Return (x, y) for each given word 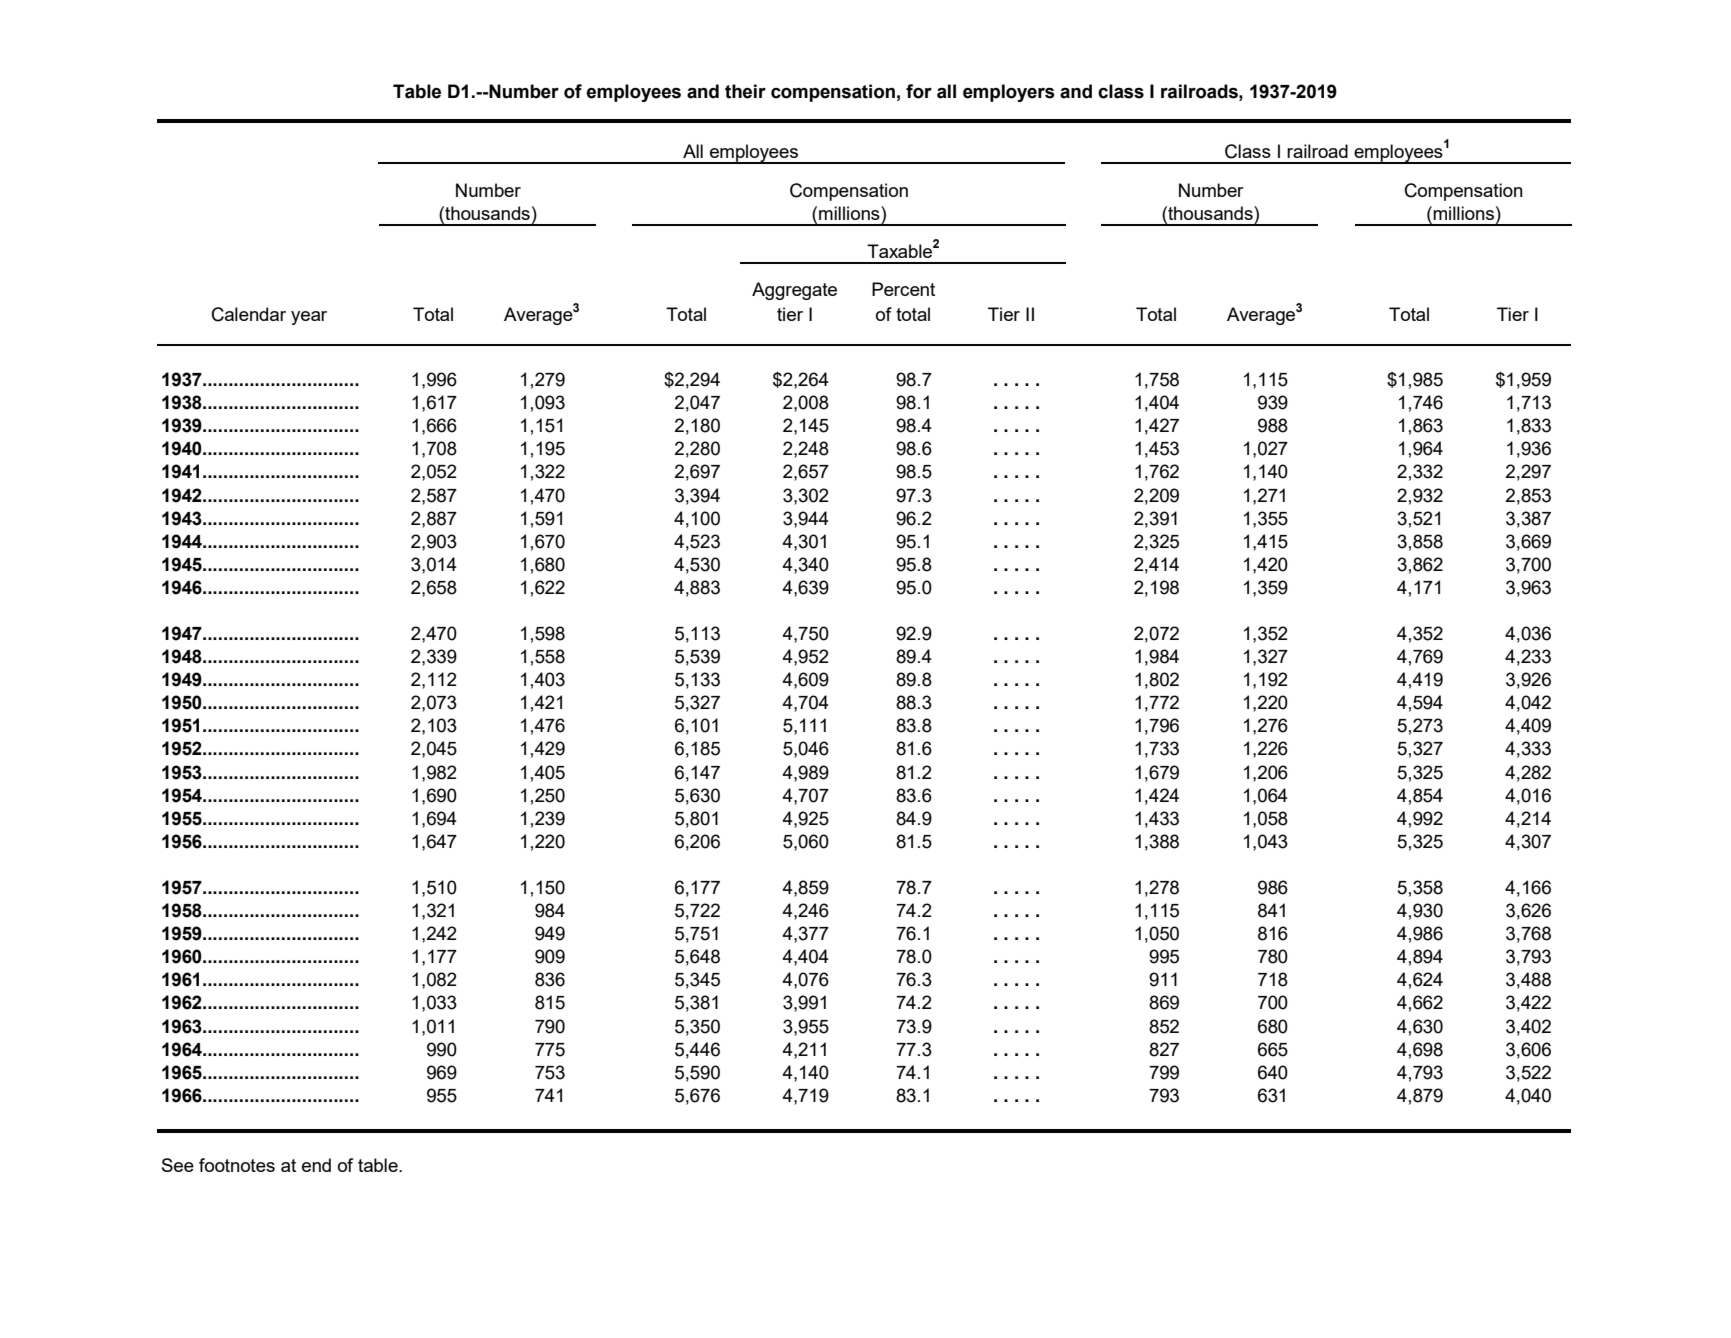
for (919, 91)
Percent (903, 289)
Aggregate (794, 291)
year (309, 318)
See (178, 1165)
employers (1009, 93)
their (745, 91)
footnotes (237, 1165)
